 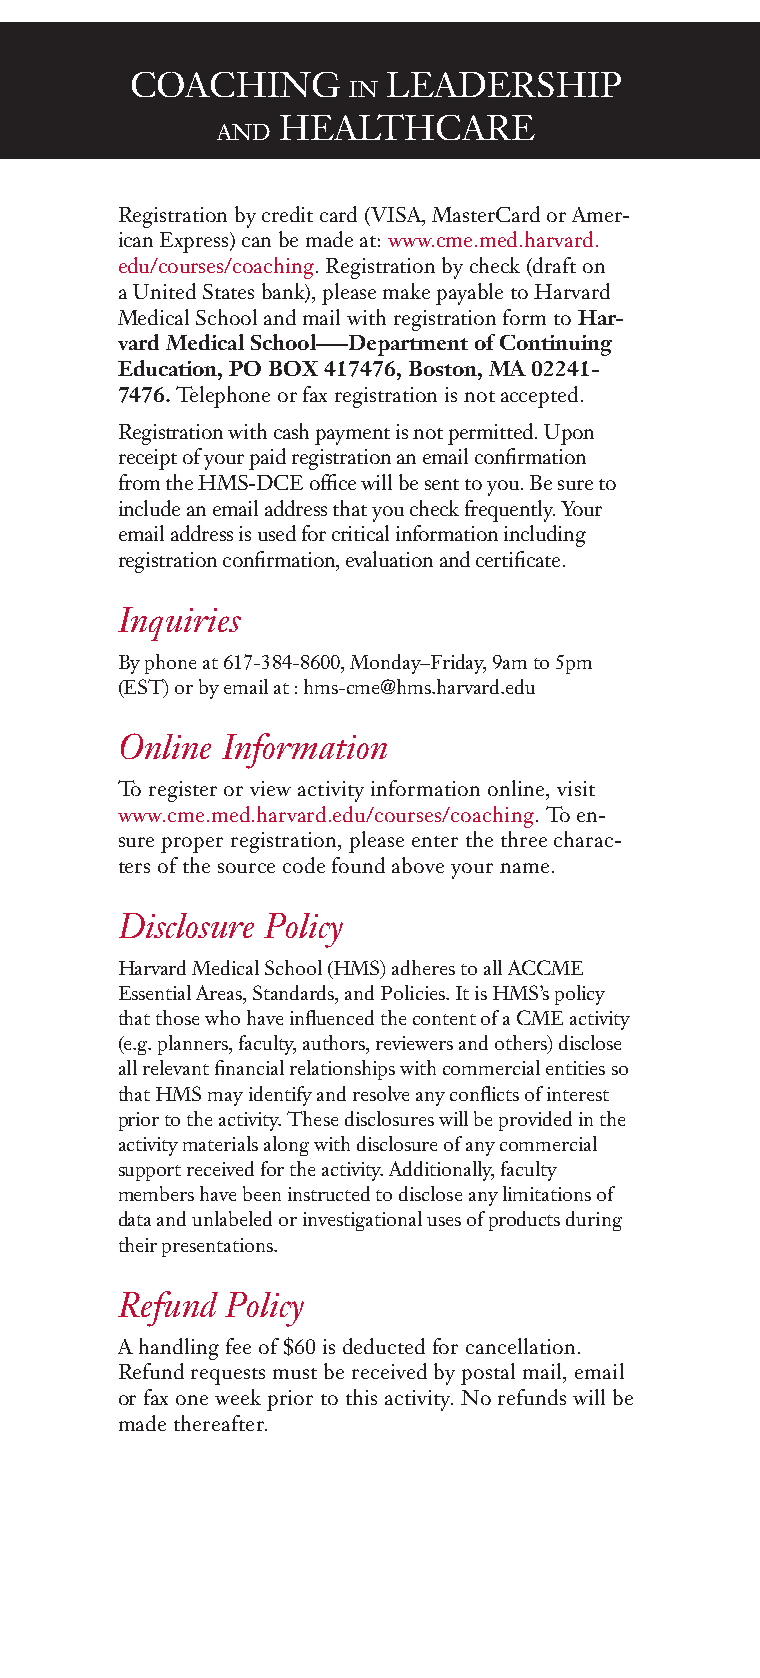 I want to click on register, so click(x=183, y=791).
